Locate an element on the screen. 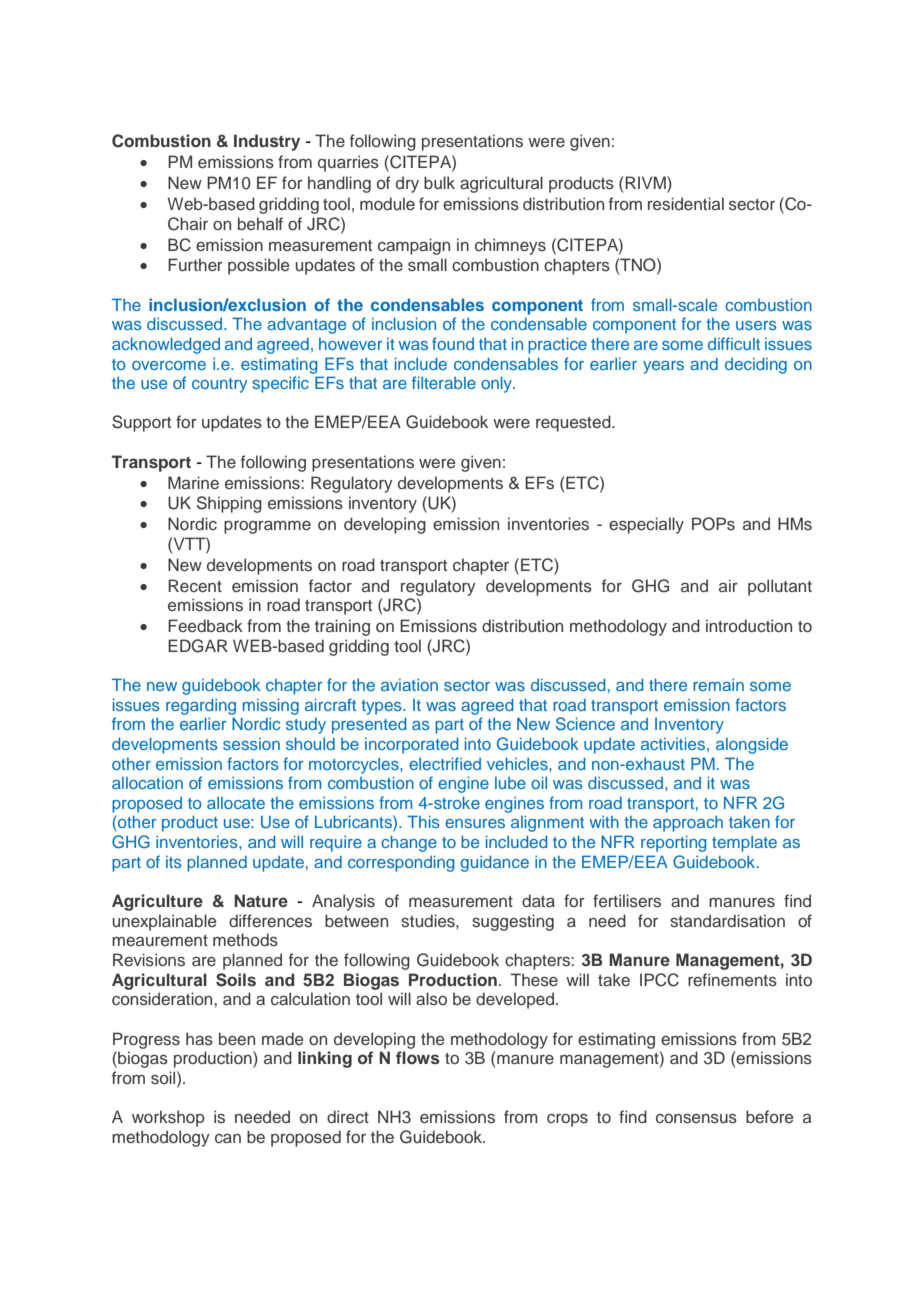 This screenshot has height=1308, width=924. workshop is located at coordinates (168, 1118).
